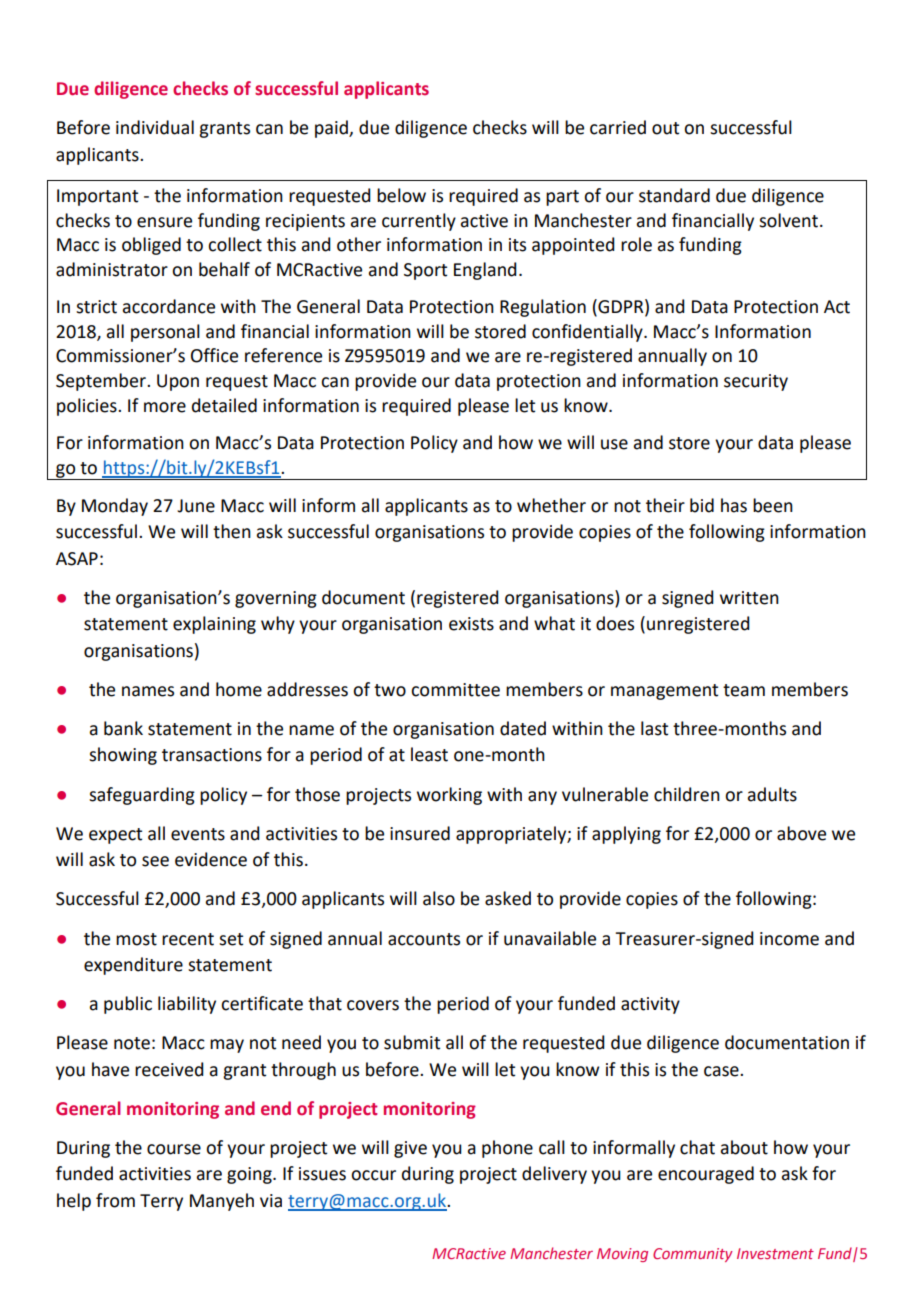 This document has width=924, height=1308. I want to click on more, so click(165, 407).
